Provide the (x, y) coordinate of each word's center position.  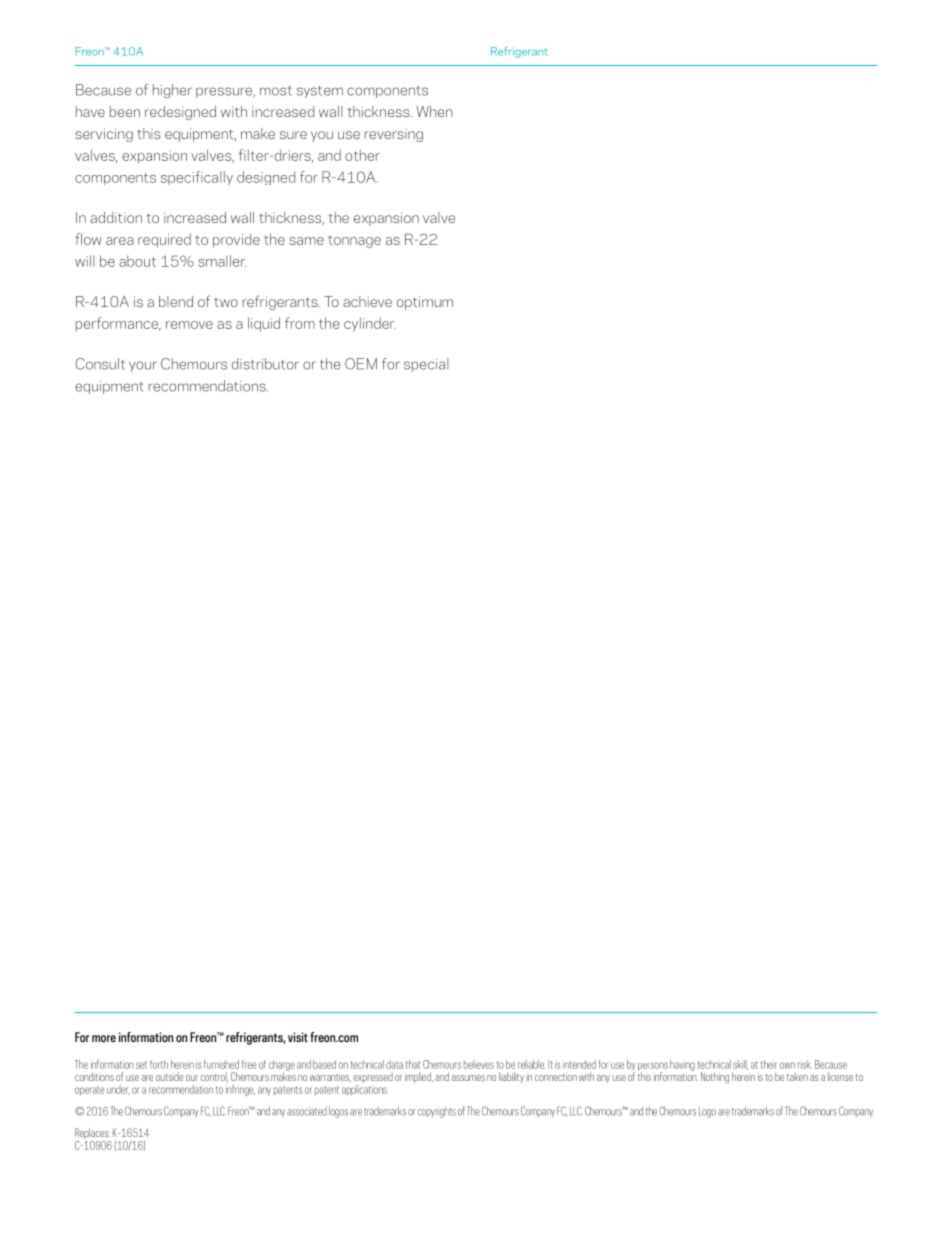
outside (169, 1076)
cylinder (370, 324)
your (143, 366)
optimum (425, 303)
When (434, 111)
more (104, 1038)
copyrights (437, 1112)
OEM (361, 364)
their (769, 1064)
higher (172, 91)
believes (479, 1064)
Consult (100, 364)
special (426, 365)
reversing (394, 135)
